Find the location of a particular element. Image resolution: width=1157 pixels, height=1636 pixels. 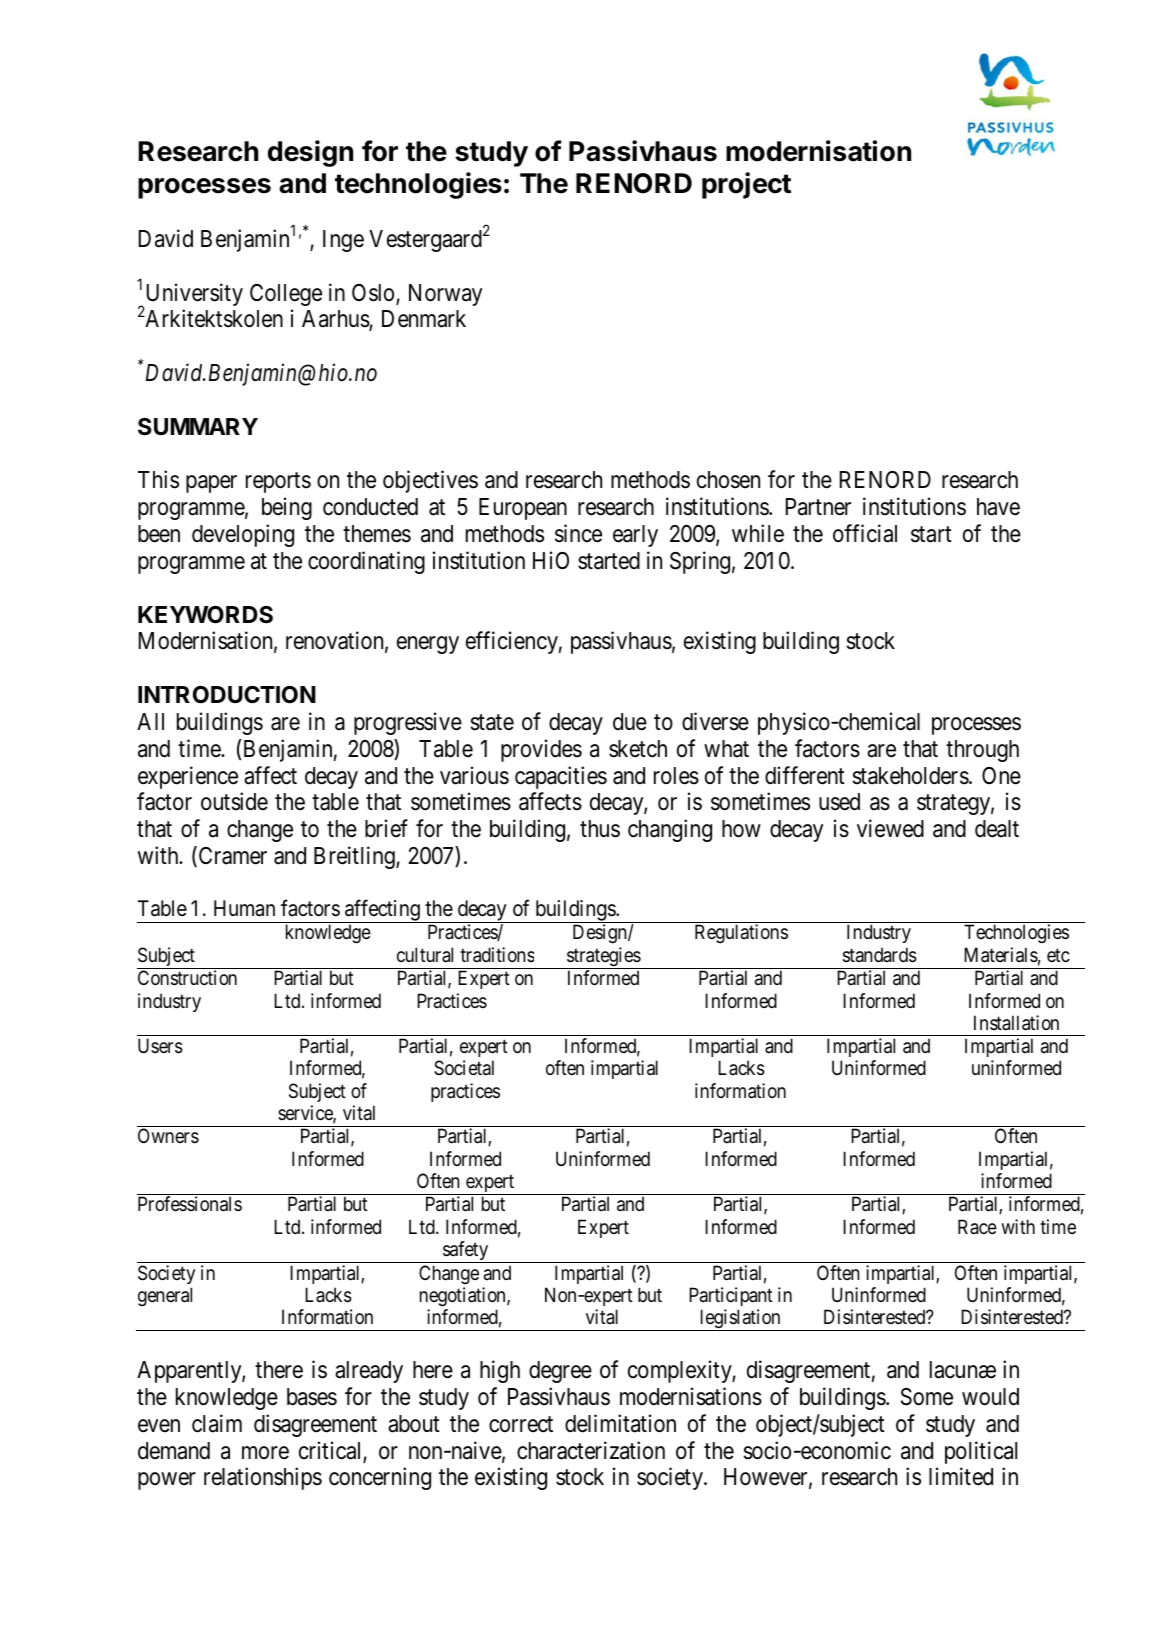

Cramer is located at coordinates (231, 856).
